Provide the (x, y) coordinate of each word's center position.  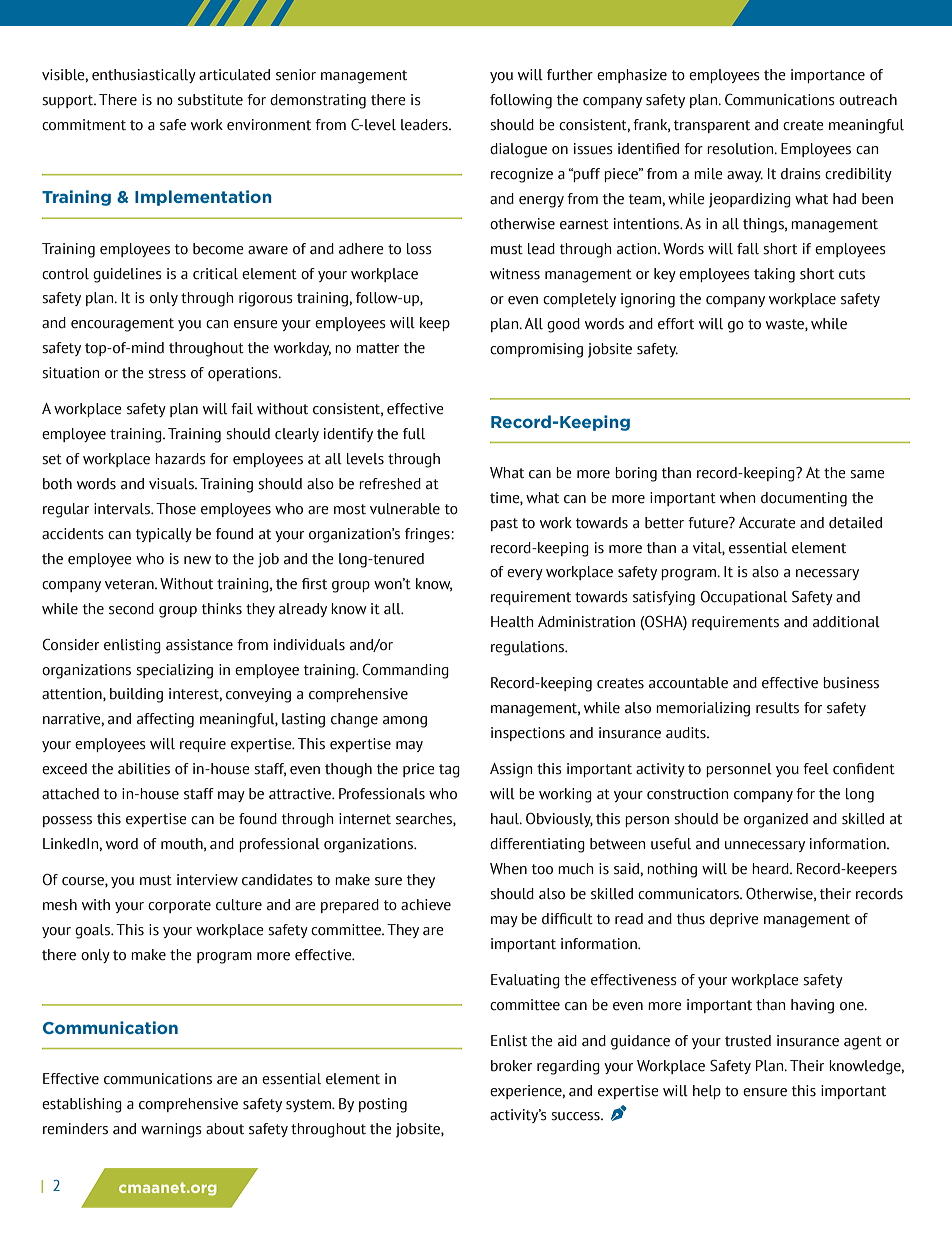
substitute (210, 100)
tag (449, 771)
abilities (144, 769)
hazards (180, 459)
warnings (171, 1130)
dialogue (518, 150)
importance (828, 76)
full (414, 434)
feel (816, 769)
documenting (804, 499)
